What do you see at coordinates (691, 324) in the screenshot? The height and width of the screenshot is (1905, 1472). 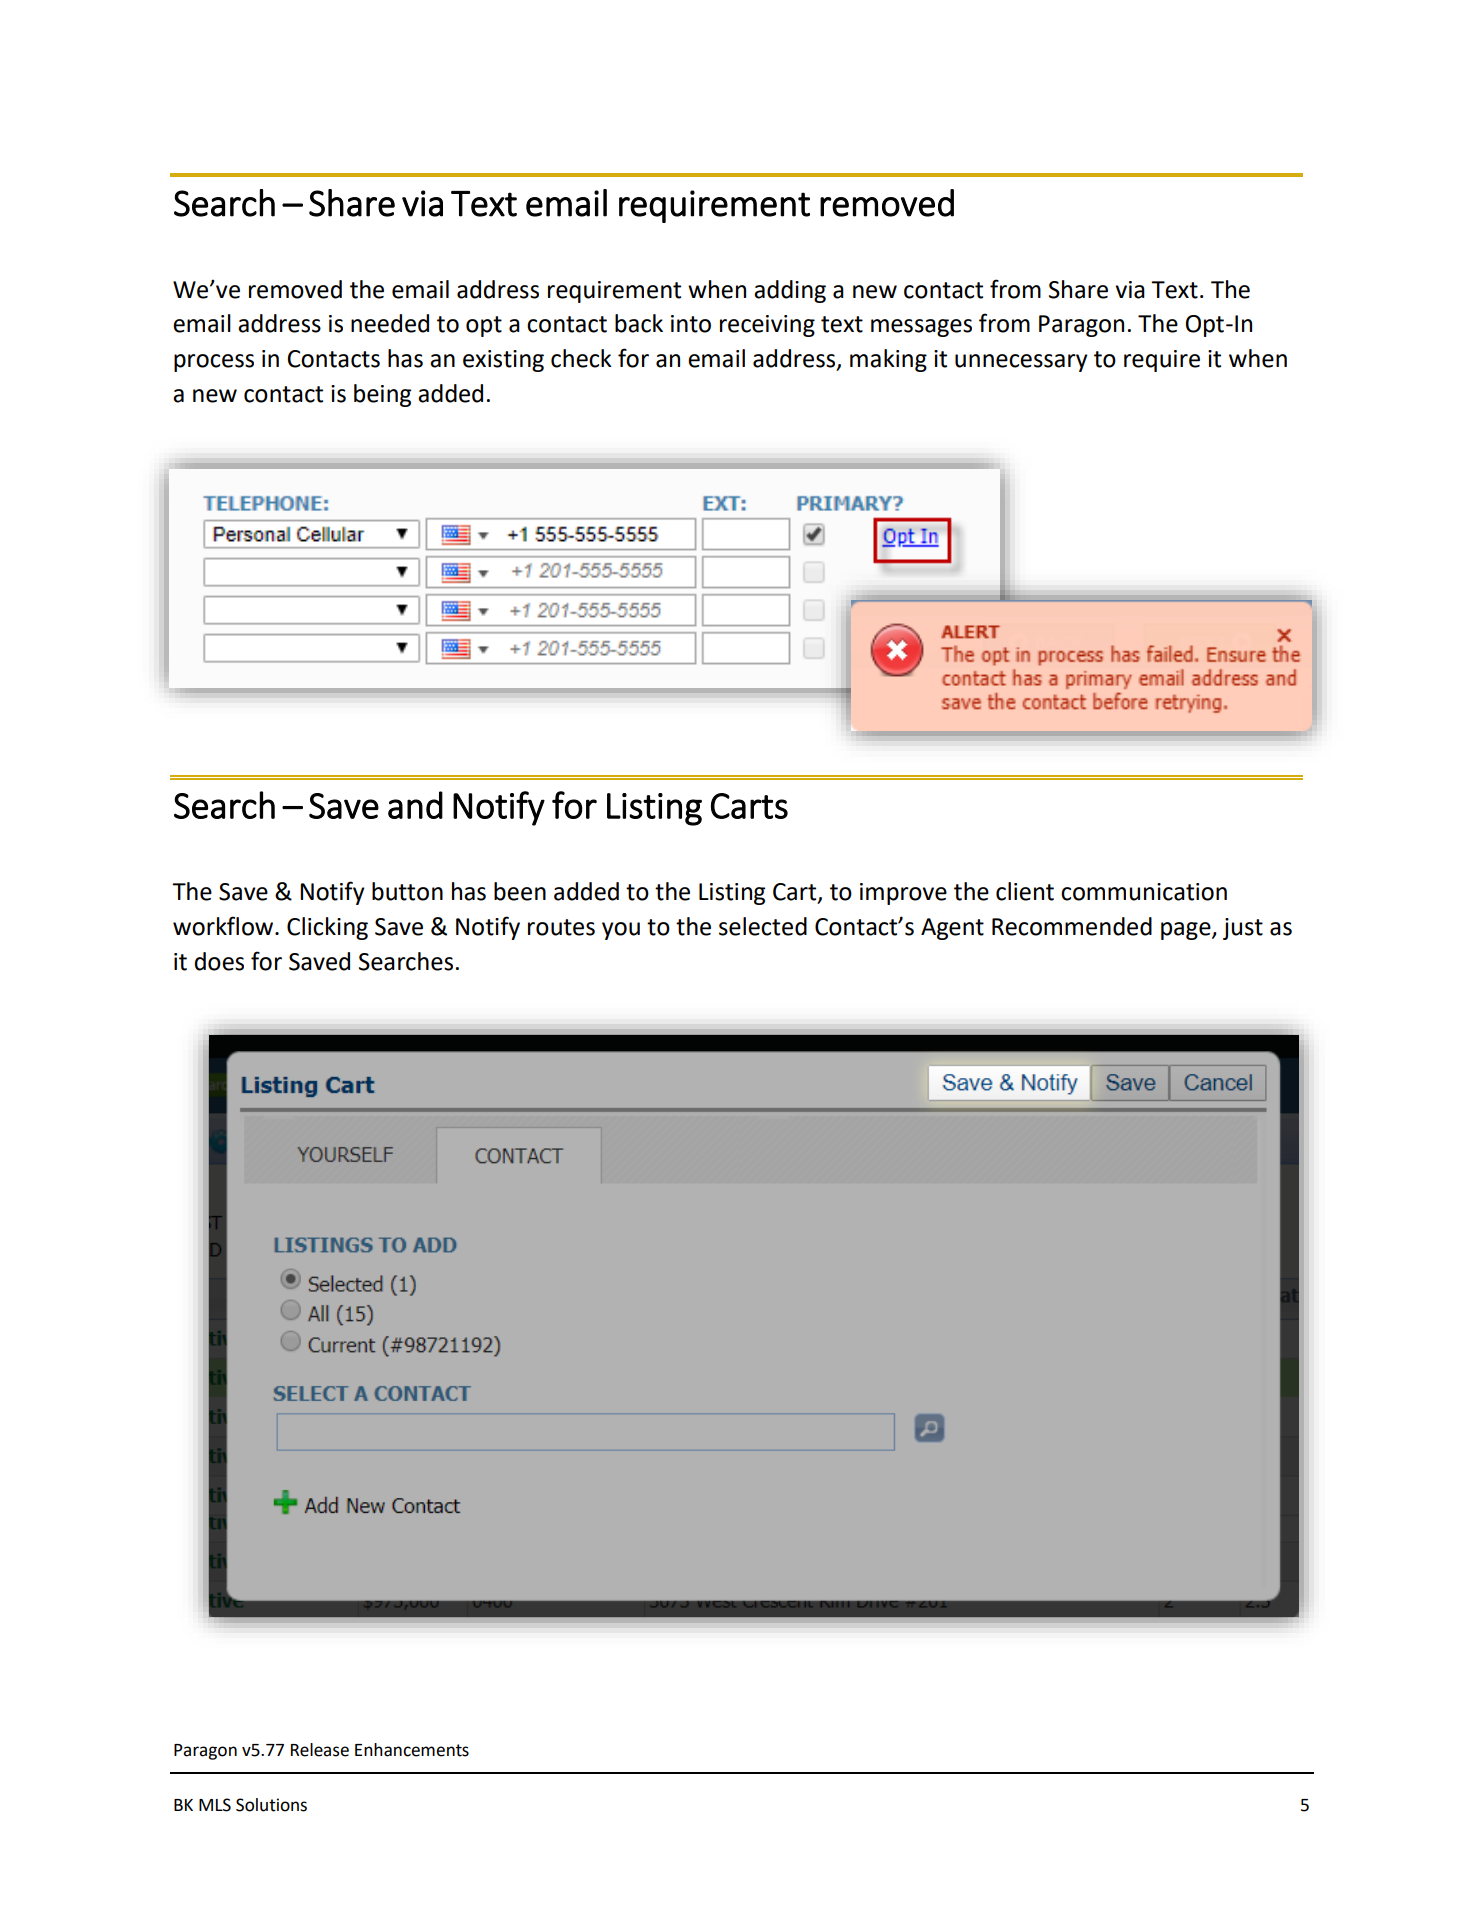 I see `into` at bounding box center [691, 324].
